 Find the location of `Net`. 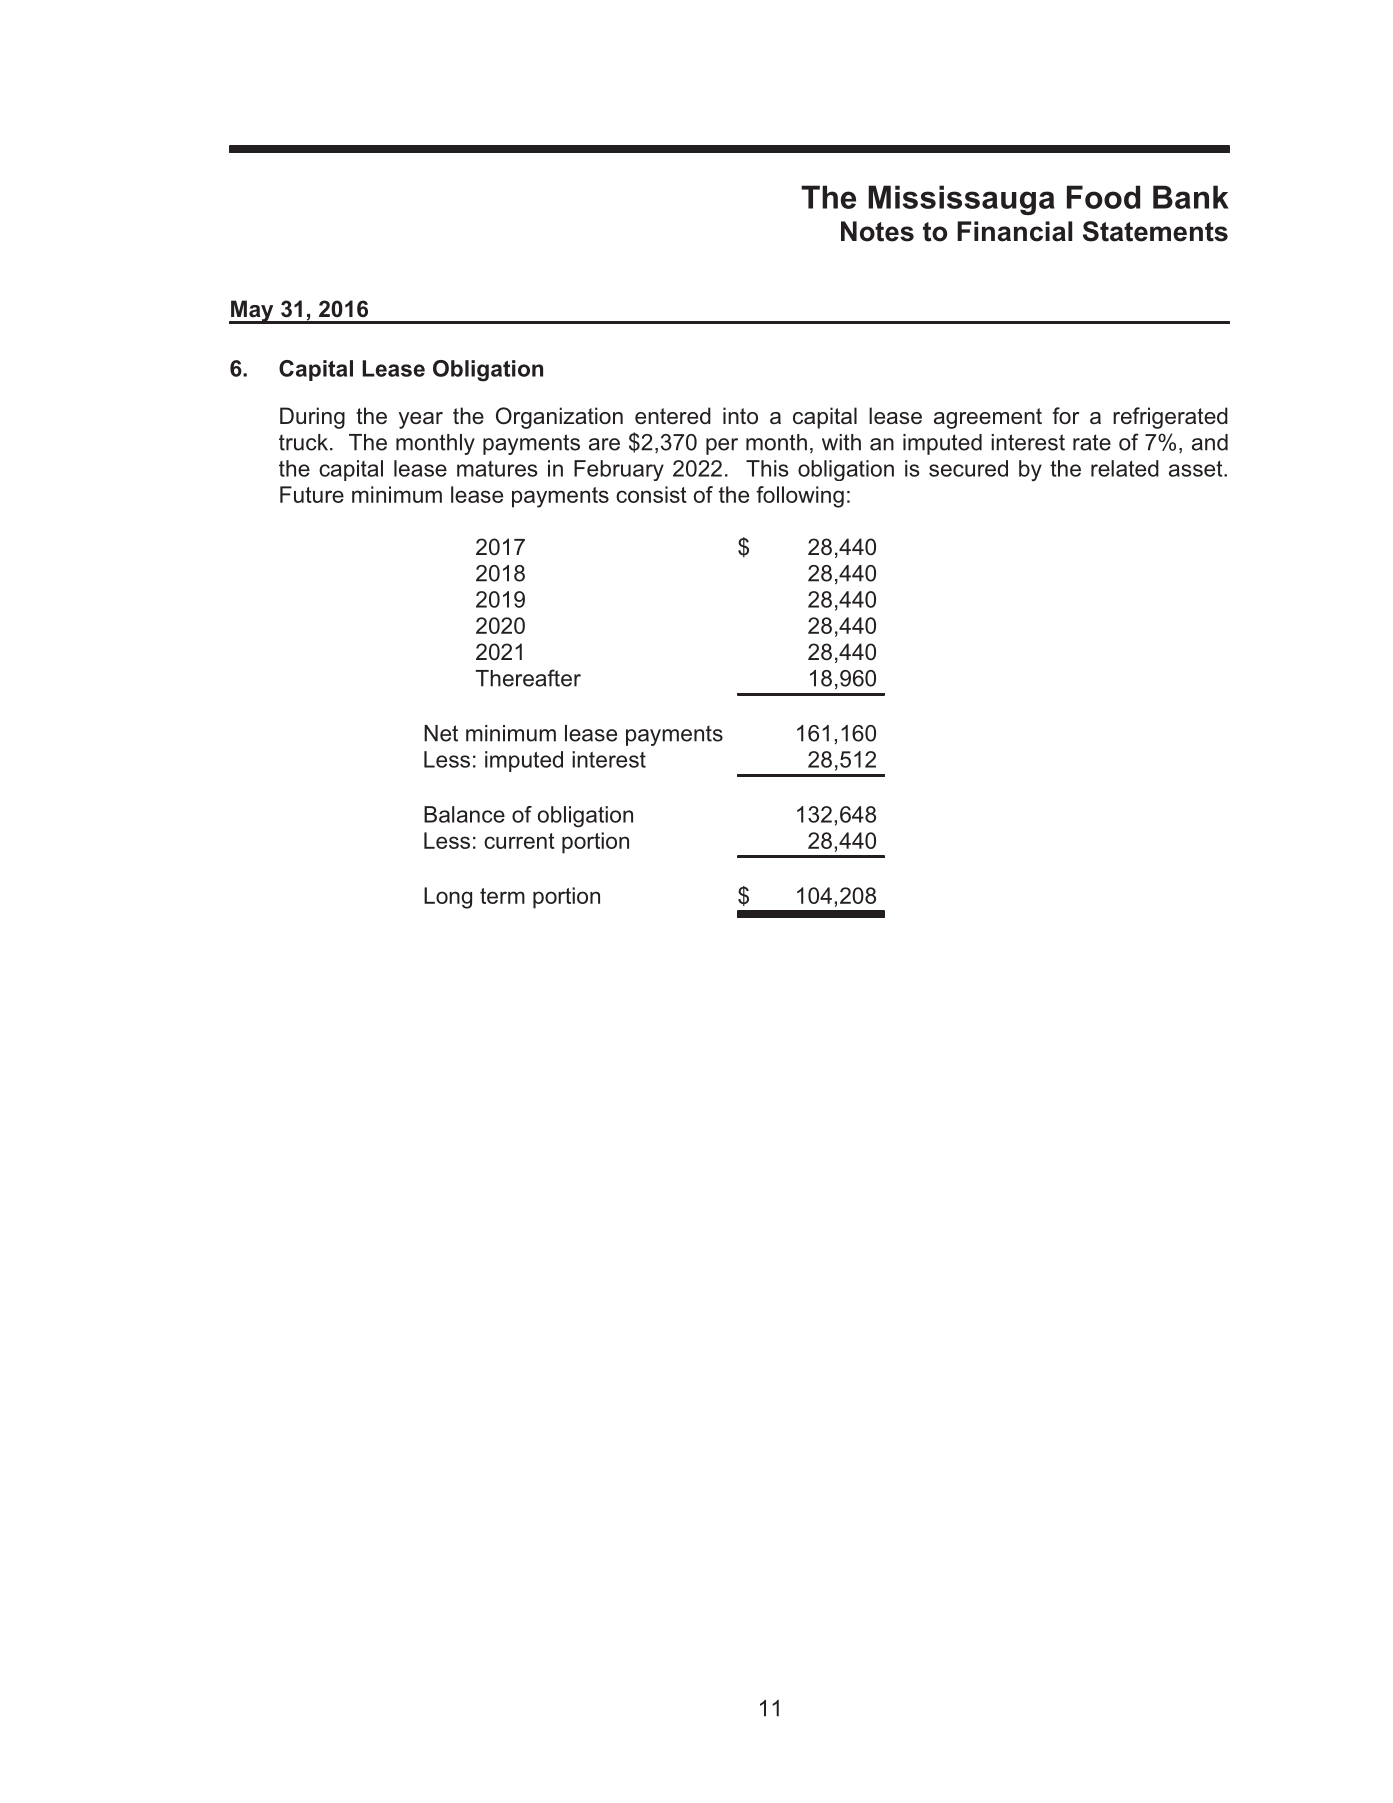

Net is located at coordinates (441, 733).
